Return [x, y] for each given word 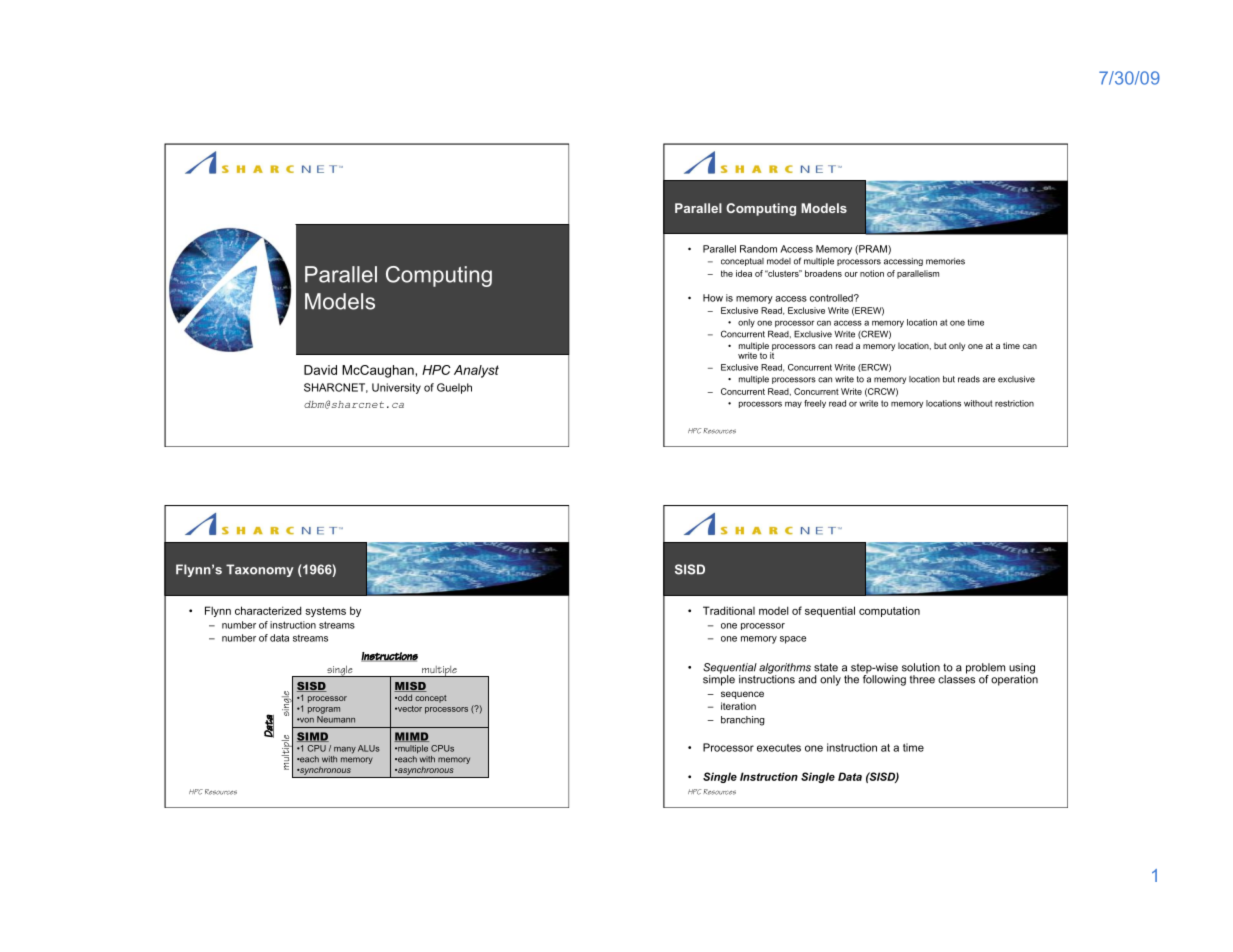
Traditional [729, 610]
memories [945, 261]
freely [815, 404]
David [320, 370]
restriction [1014, 403]
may [793, 404]
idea [744, 273]
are [989, 380]
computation [889, 611]
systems [325, 612]
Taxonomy [260, 570]
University [396, 388]
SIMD [313, 737]
